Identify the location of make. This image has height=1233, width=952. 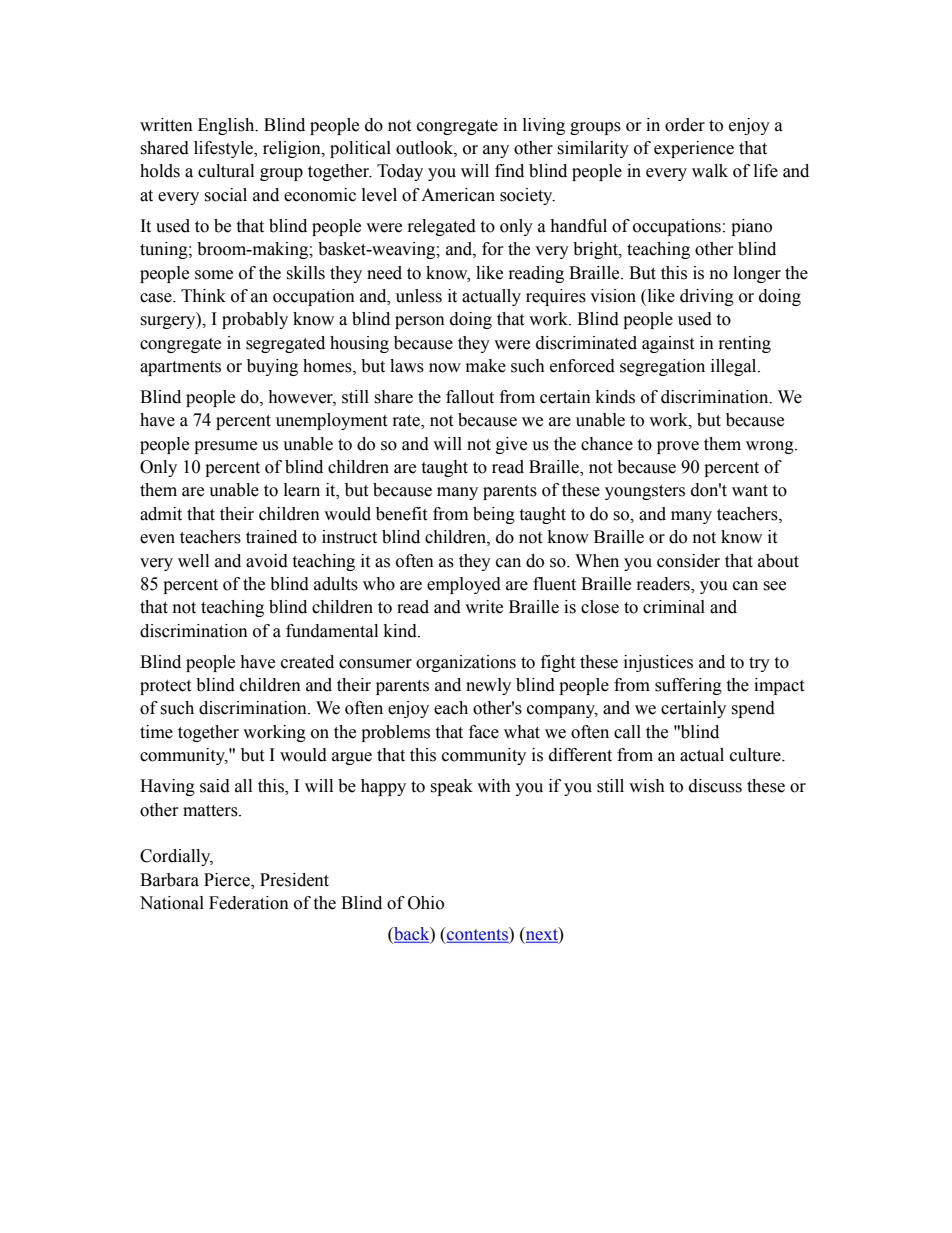
(486, 366).
